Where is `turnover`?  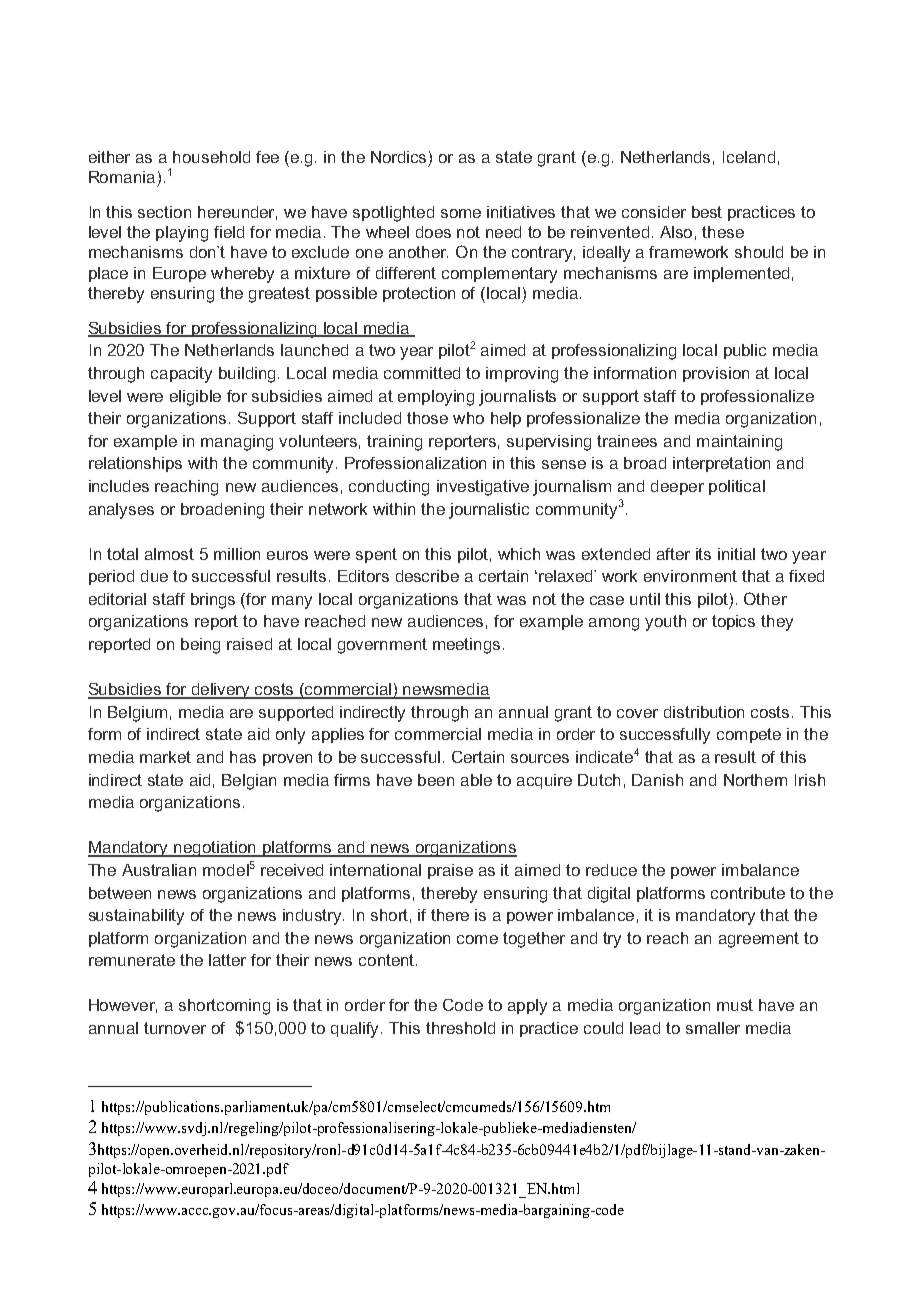 turnover is located at coordinates (175, 1028).
